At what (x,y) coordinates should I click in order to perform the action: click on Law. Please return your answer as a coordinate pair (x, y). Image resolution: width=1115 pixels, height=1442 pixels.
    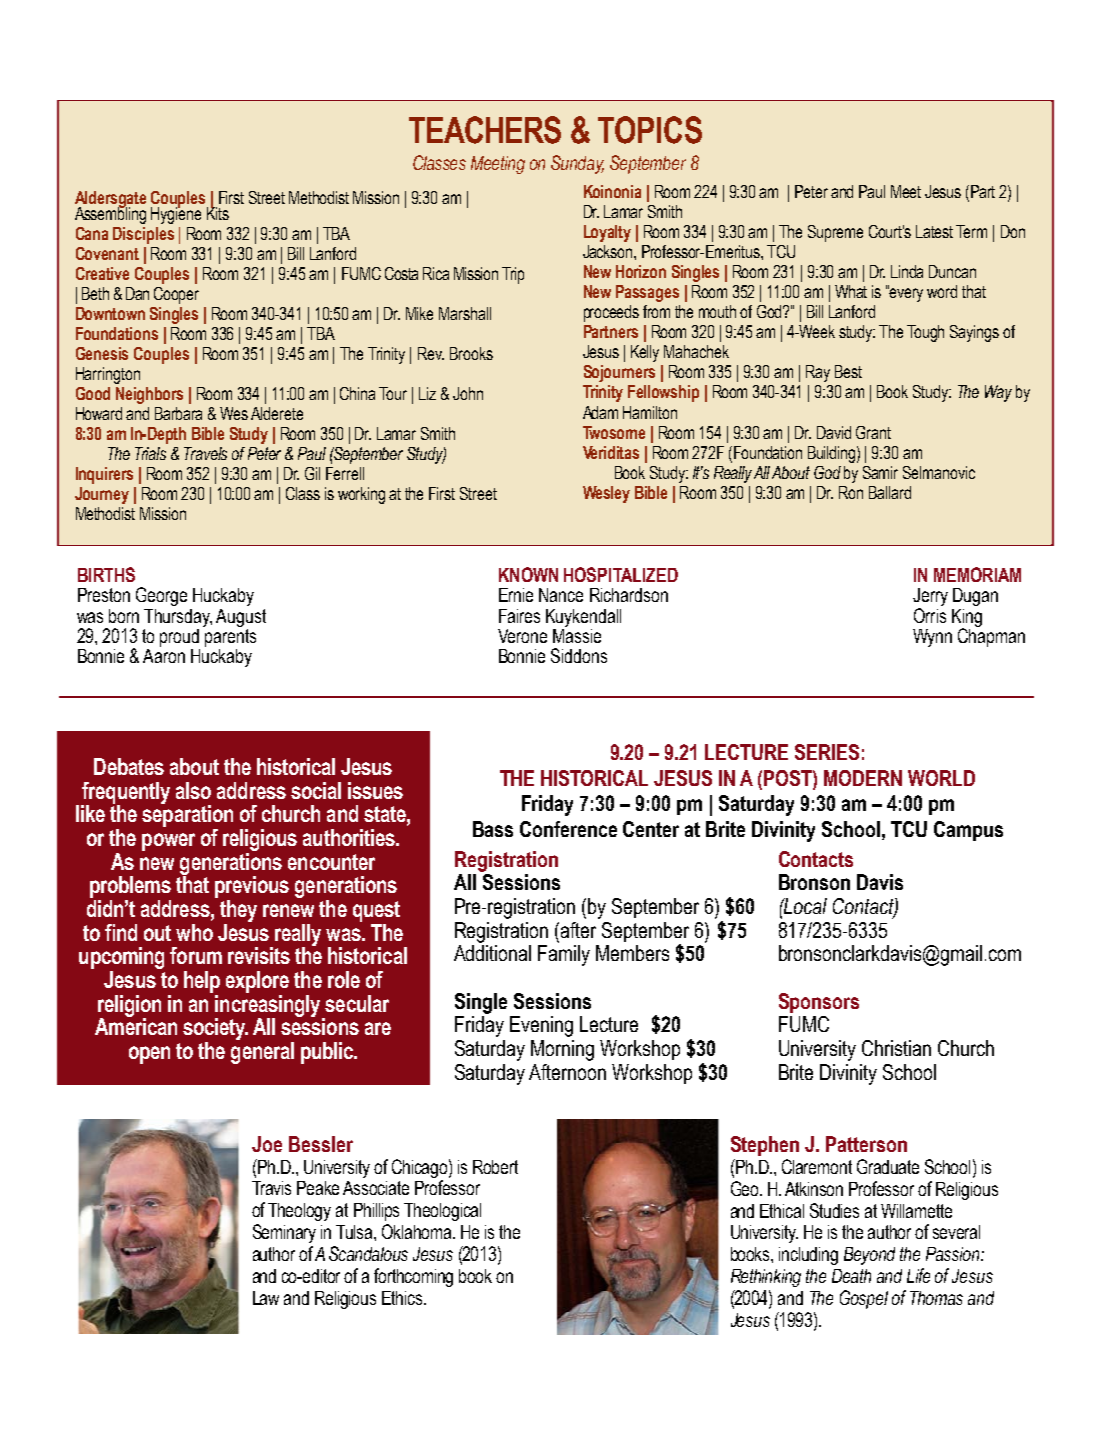
    Looking at the image, I should click on (266, 1298).
